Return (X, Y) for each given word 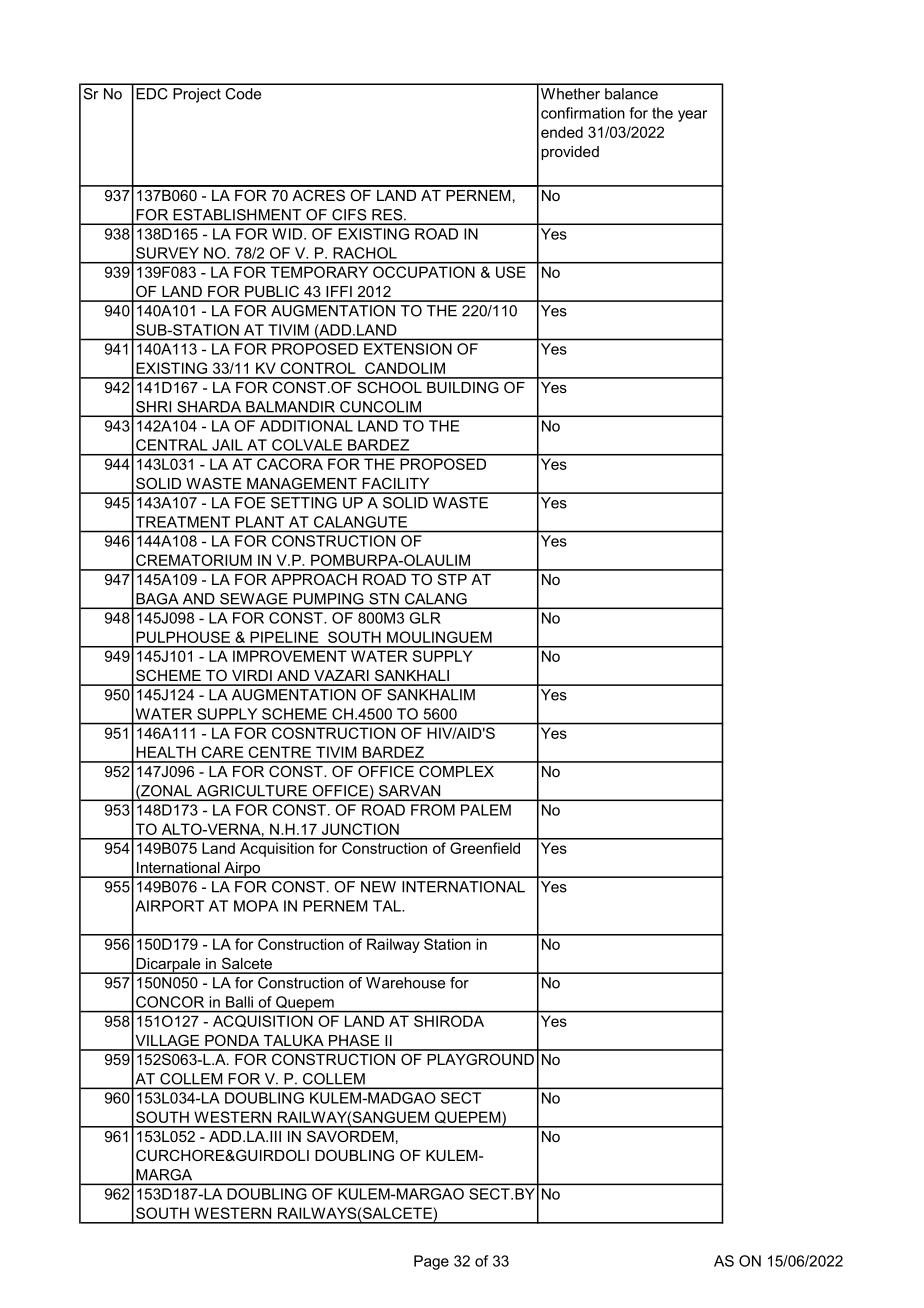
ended (562, 132)
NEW (378, 887)
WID (288, 234)
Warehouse (405, 983)
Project (197, 95)
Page (431, 1262)
